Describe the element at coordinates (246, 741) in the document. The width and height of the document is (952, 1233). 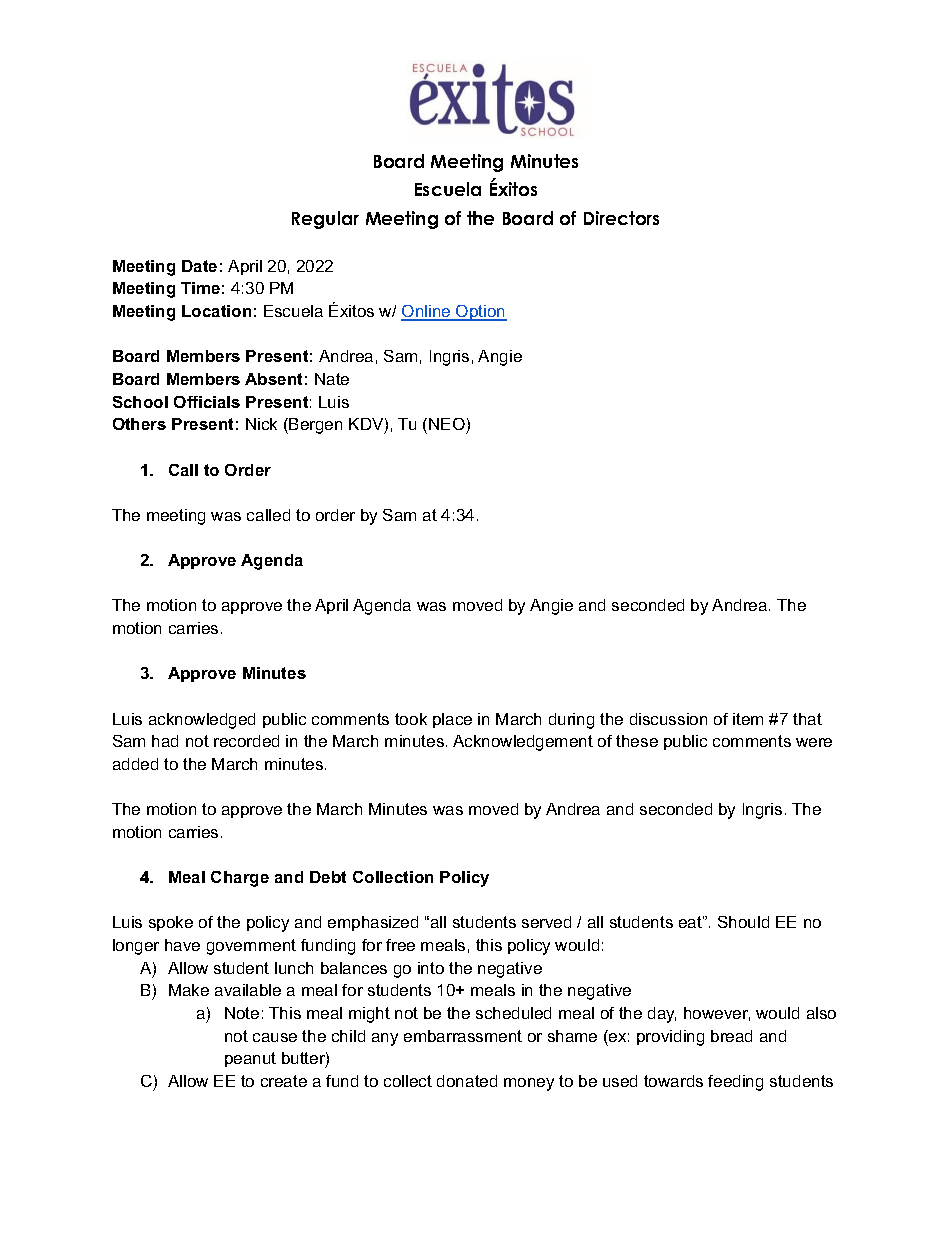
I see `recorded` at that location.
